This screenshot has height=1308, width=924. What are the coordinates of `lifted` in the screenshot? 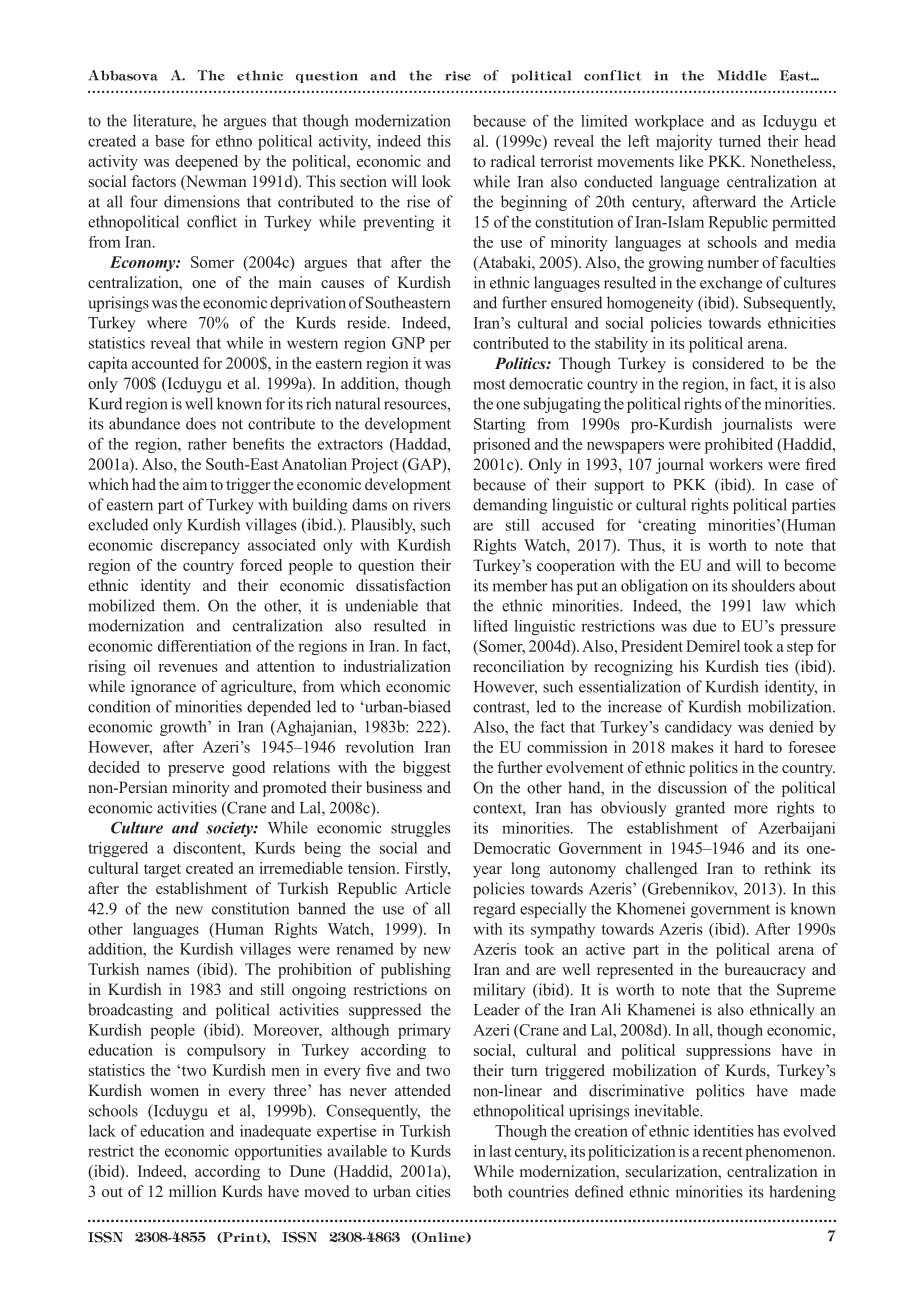 It's located at (491, 626).
